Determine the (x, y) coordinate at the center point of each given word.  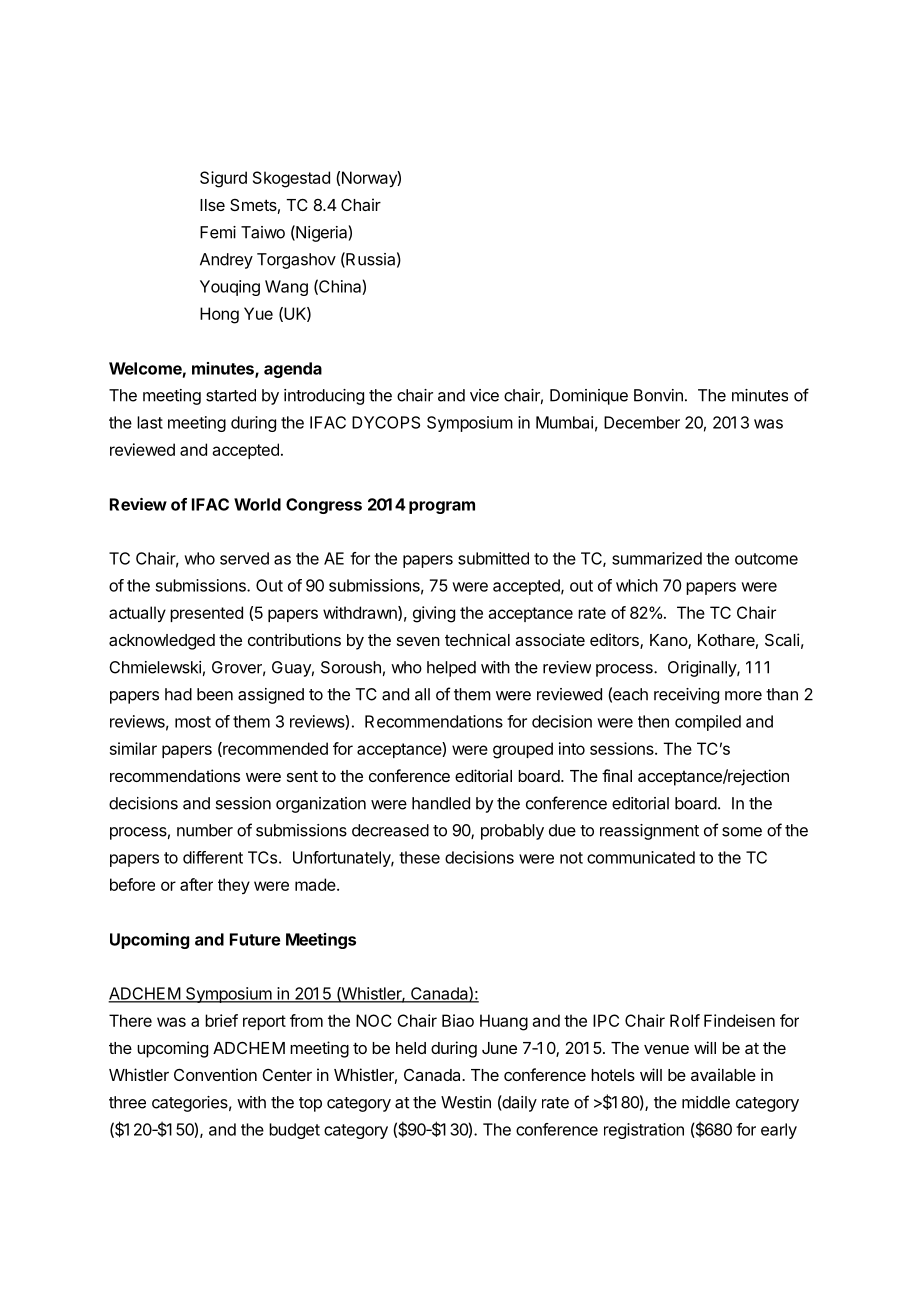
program (442, 507)
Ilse (212, 205)
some (742, 832)
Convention (215, 1074)
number (205, 830)
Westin (466, 1102)
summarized (657, 558)
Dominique (589, 397)
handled (441, 803)
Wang (286, 288)
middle (706, 1102)
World (257, 504)
